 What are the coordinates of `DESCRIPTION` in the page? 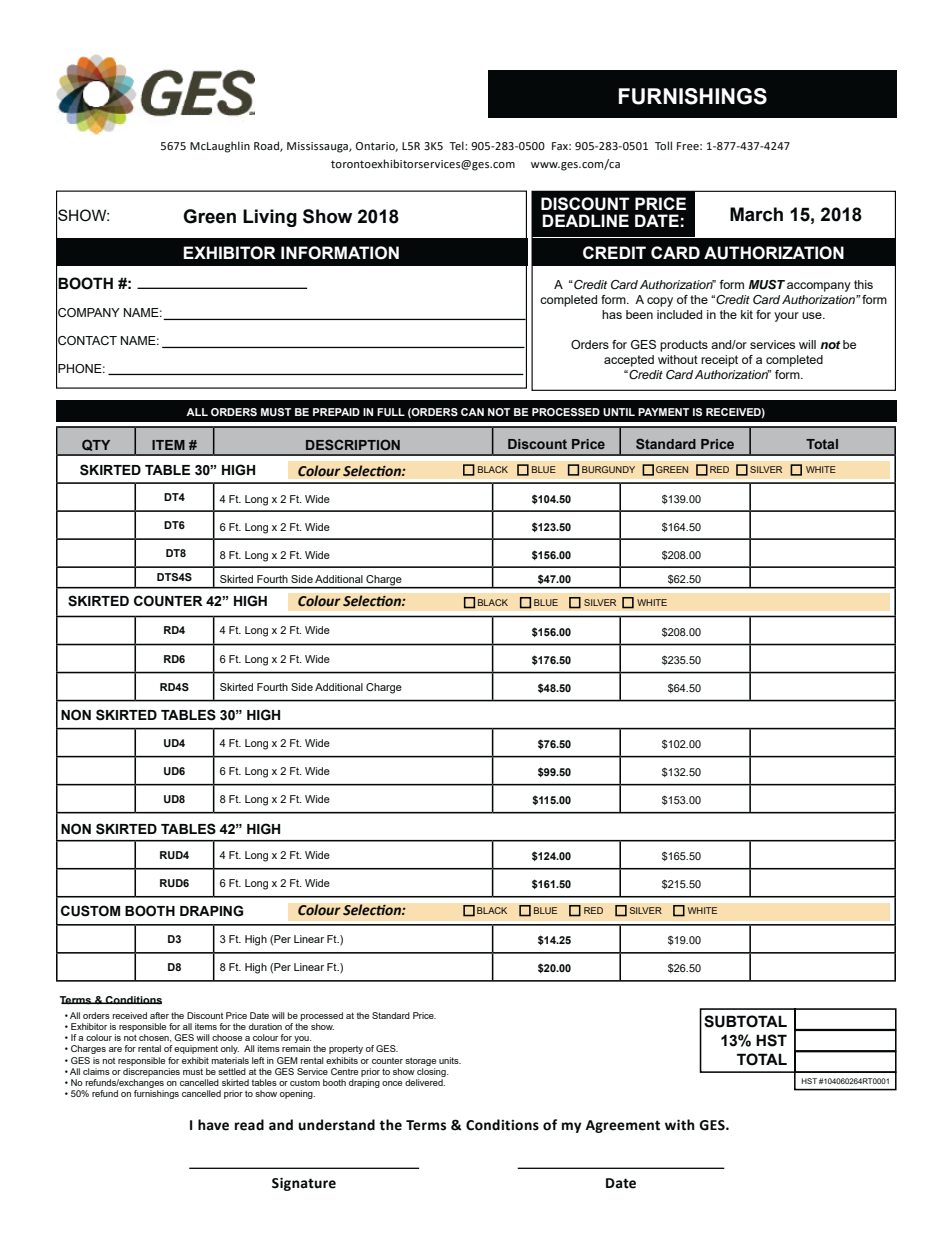 It's located at (353, 444).
